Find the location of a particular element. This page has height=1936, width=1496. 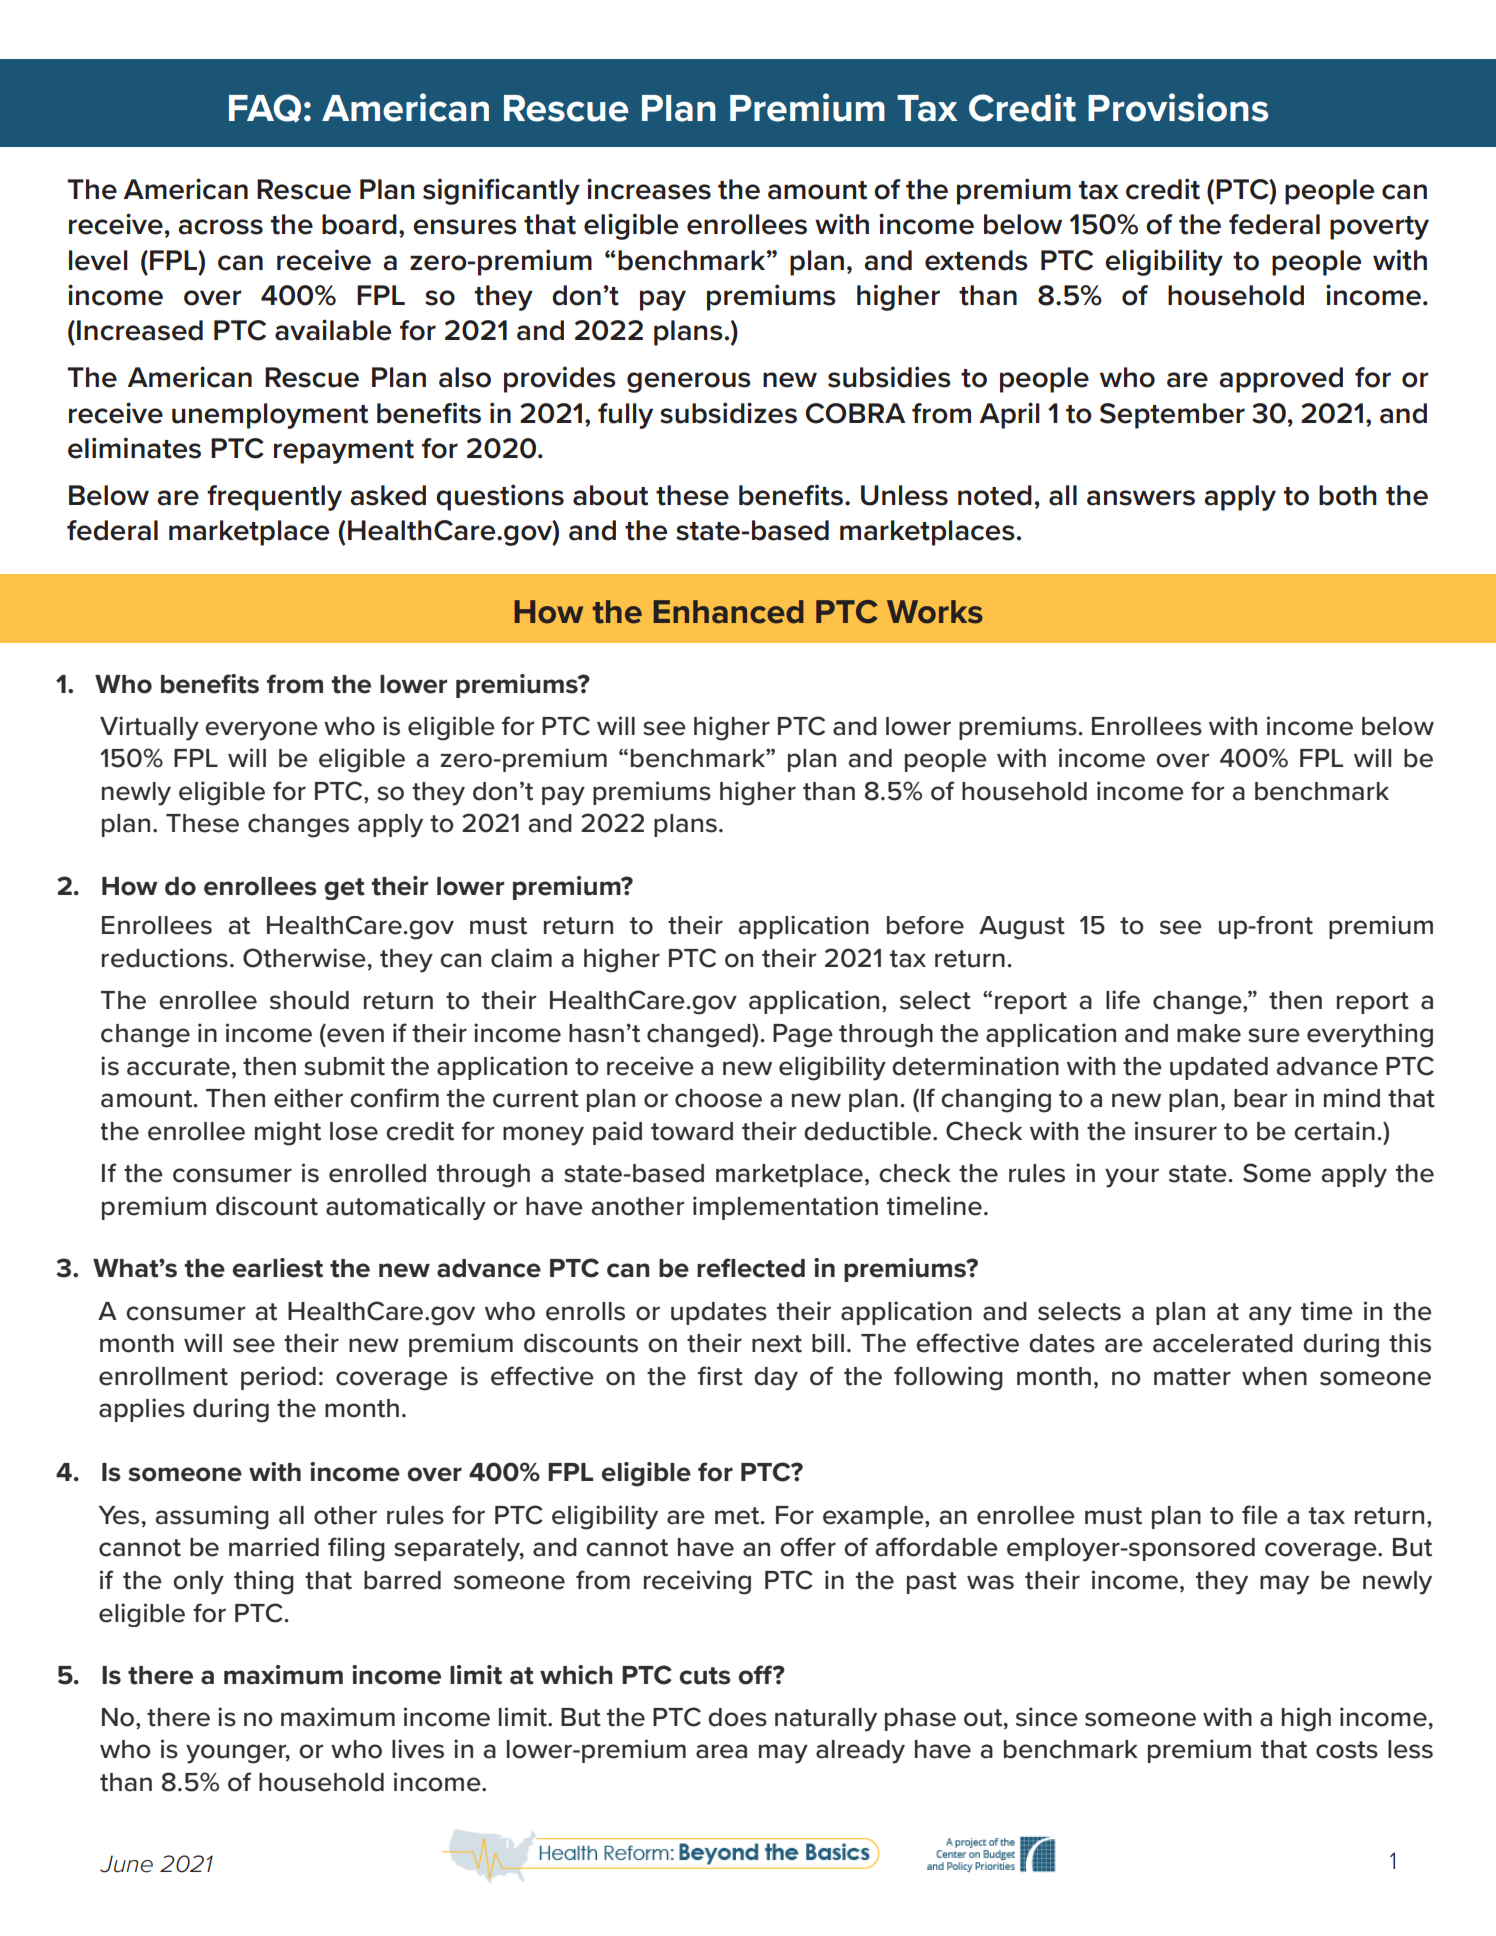

Provisions is located at coordinates (1178, 107).
